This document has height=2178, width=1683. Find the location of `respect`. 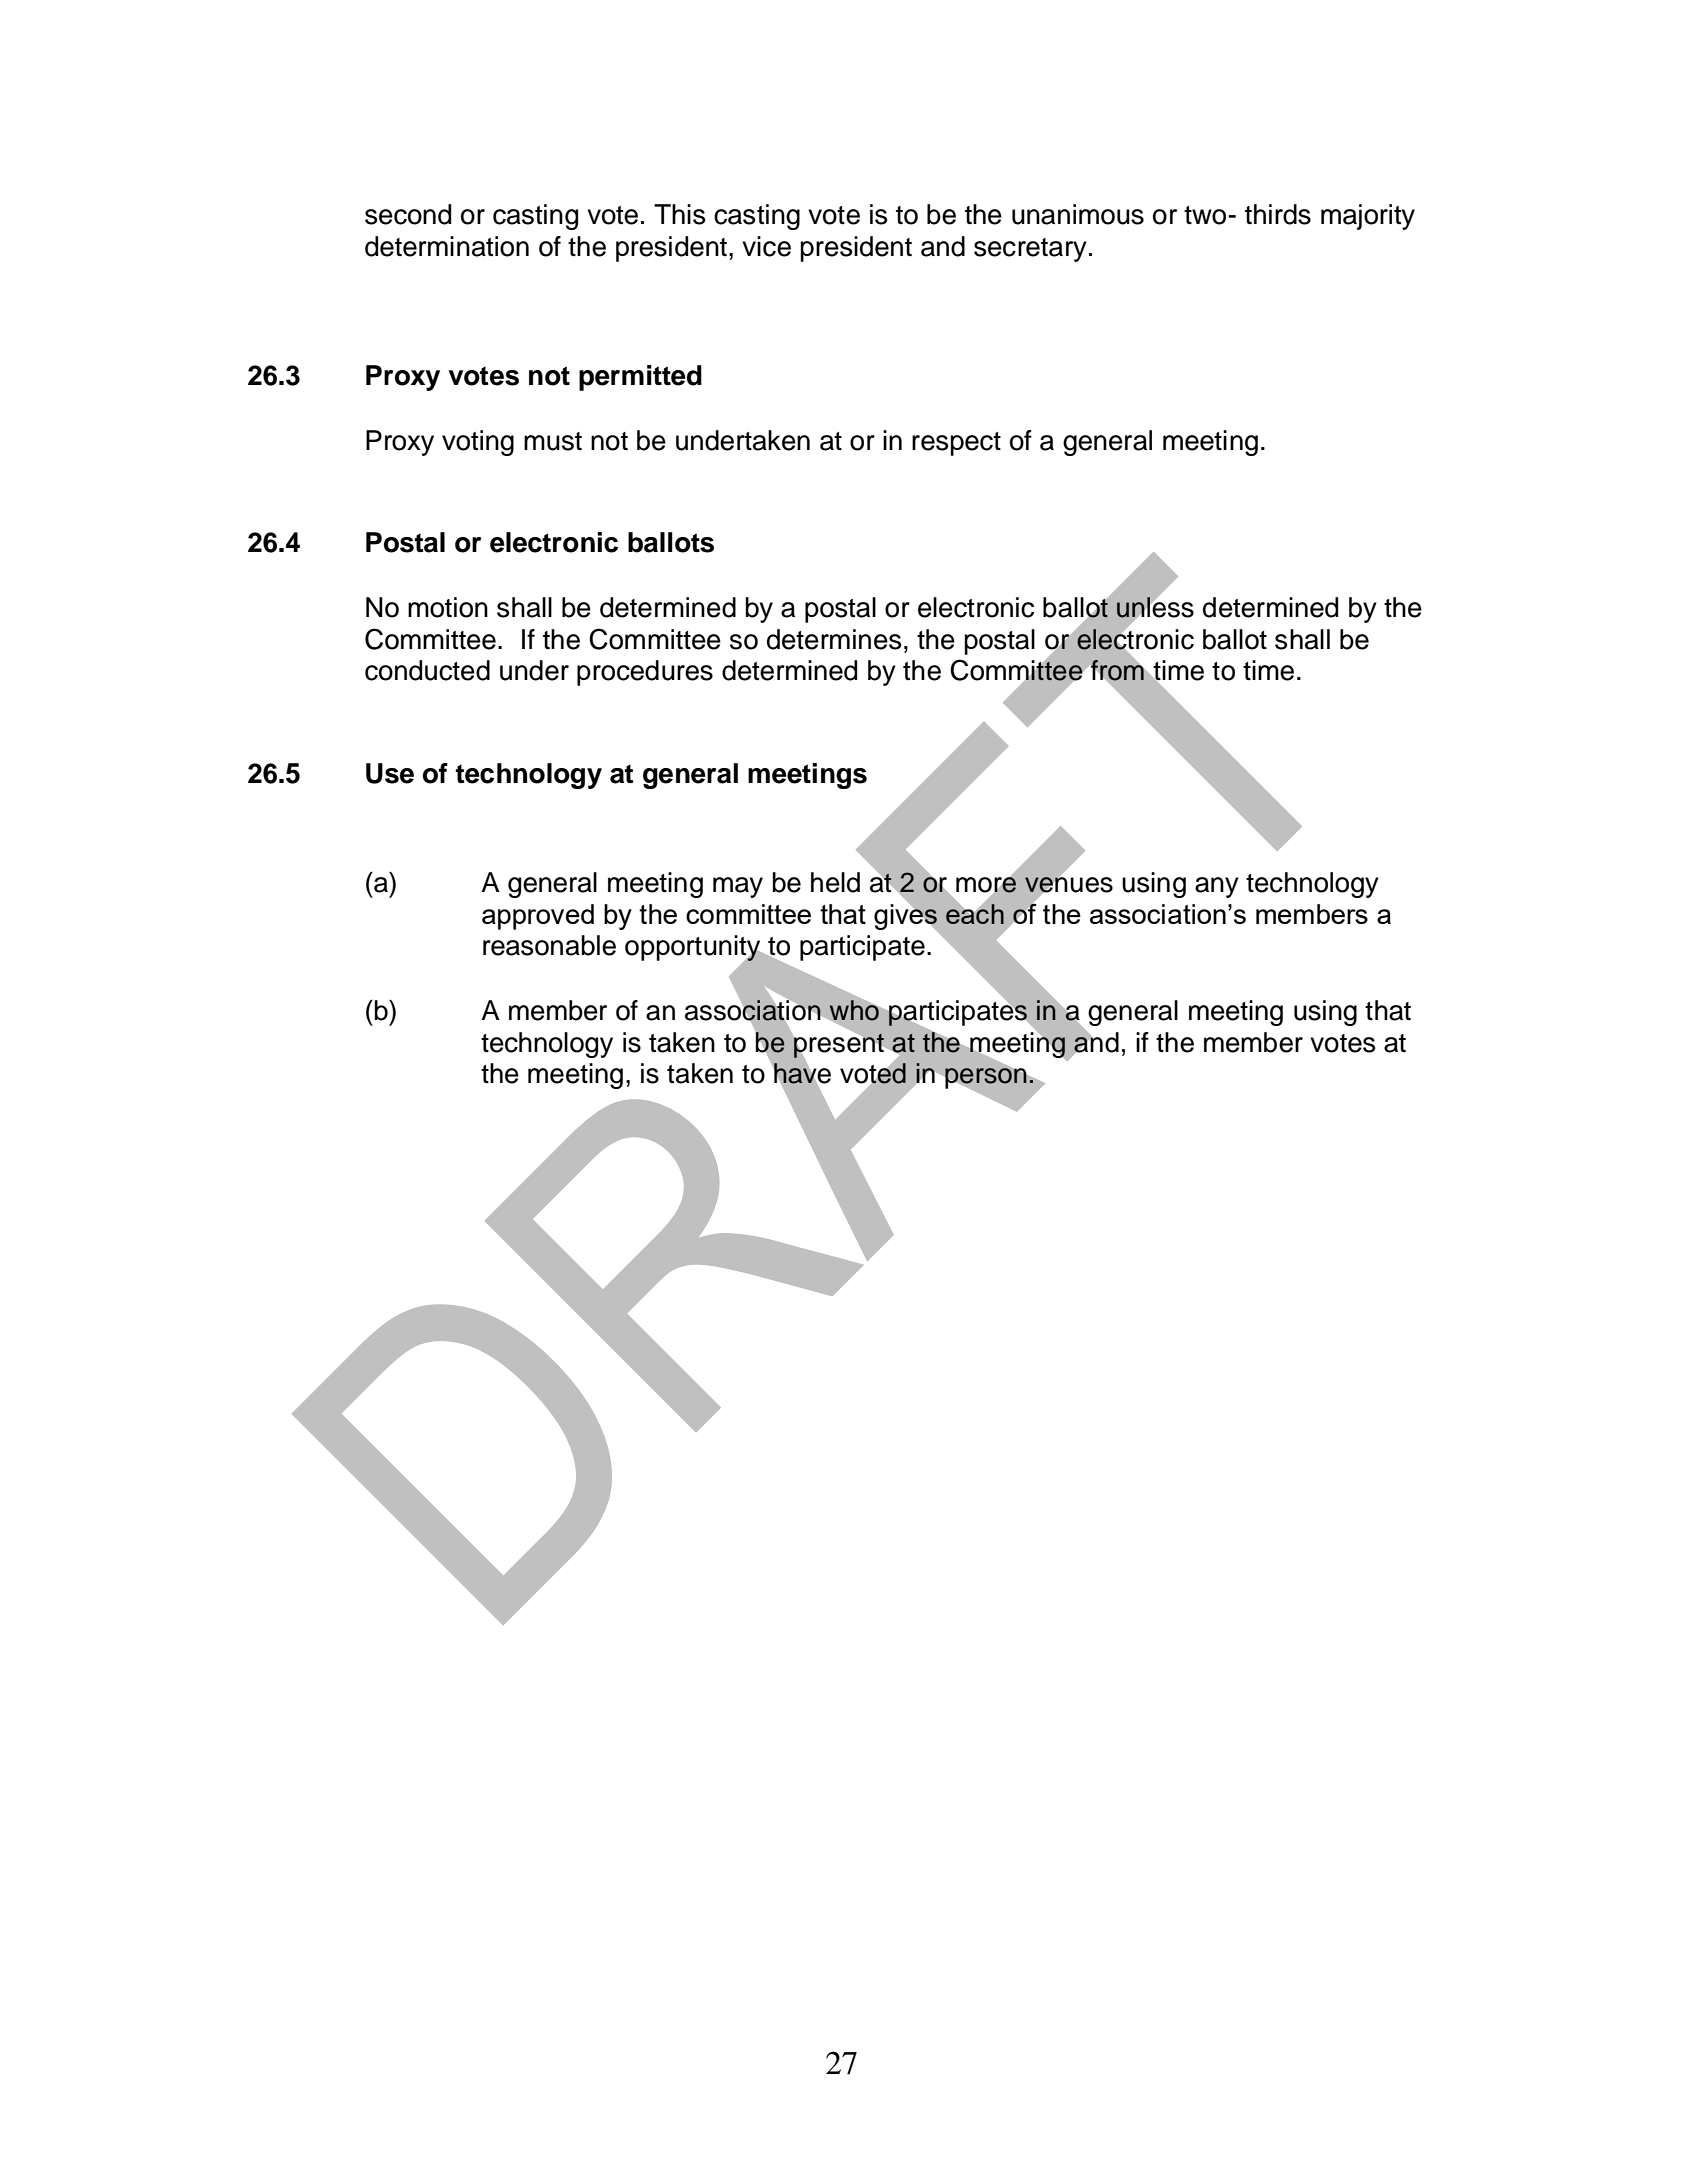

respect is located at coordinates (956, 444).
